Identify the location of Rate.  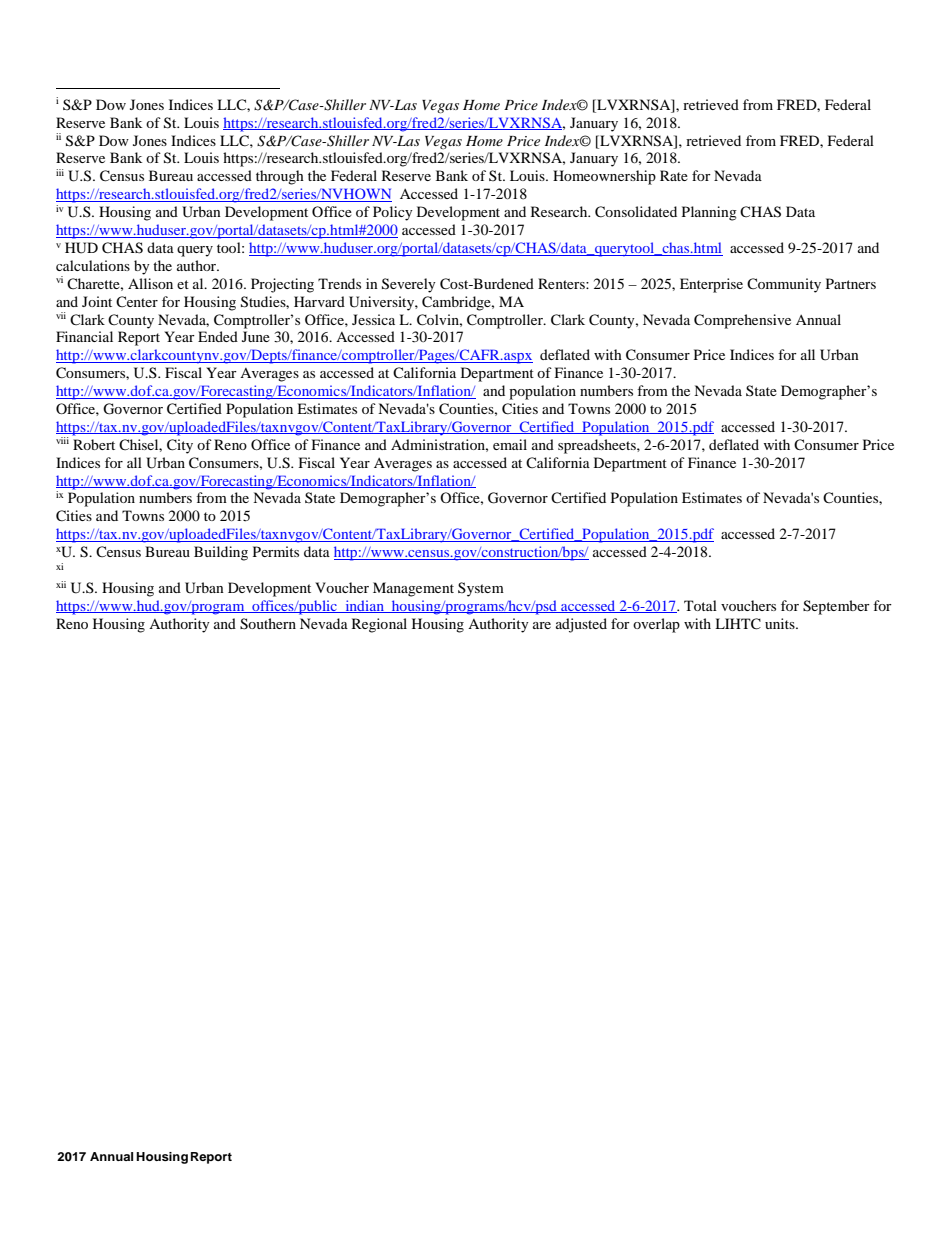
(674, 175).
